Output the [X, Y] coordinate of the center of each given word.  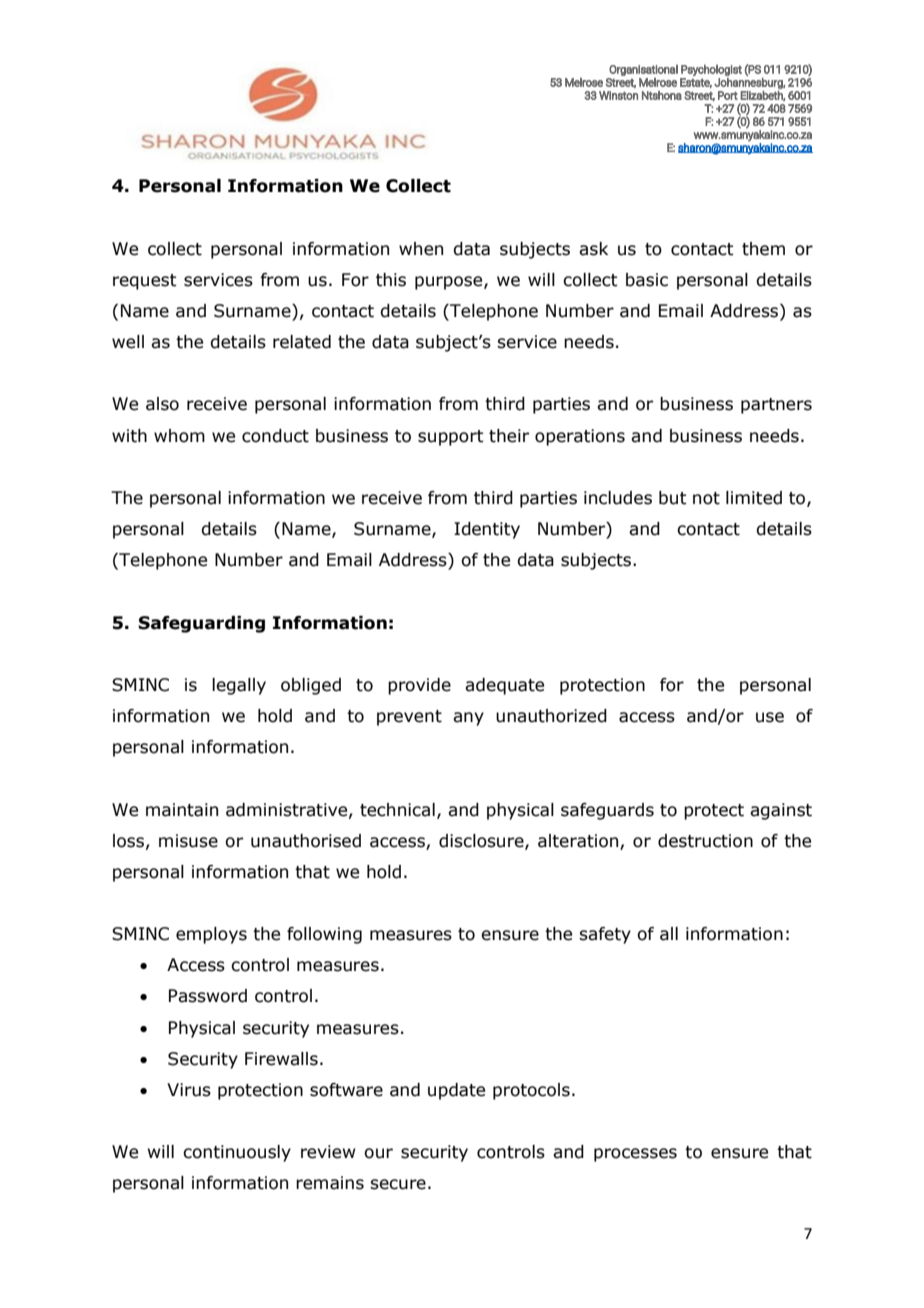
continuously [237, 1153]
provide [419, 686]
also [162, 404]
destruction [705, 841]
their [509, 436]
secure [398, 1184]
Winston [618, 95]
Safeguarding [201, 624]
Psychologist [711, 70]
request [145, 282]
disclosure [482, 841]
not [706, 498]
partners [776, 406]
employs [211, 935]
